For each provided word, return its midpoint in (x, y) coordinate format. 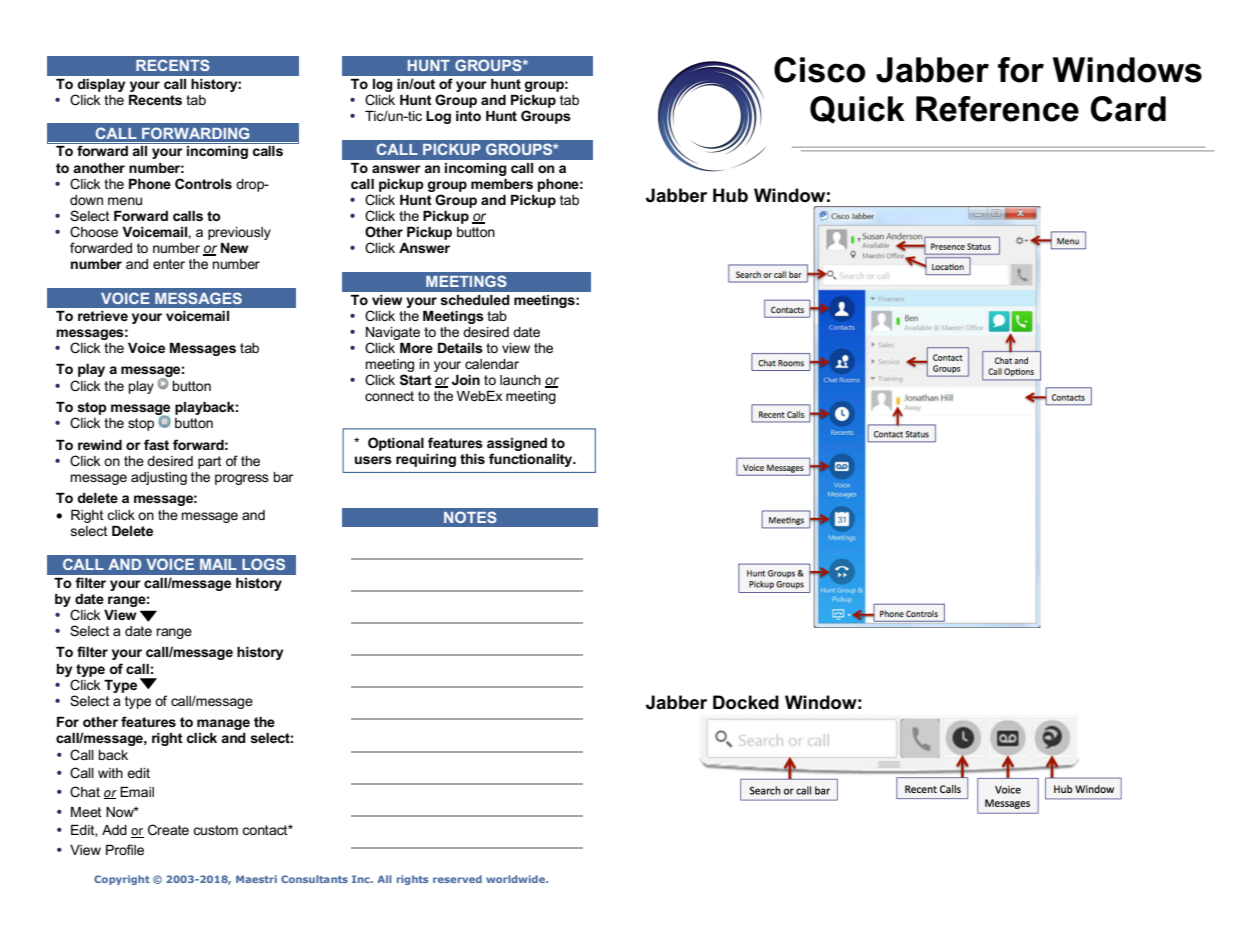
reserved (457, 879)
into (468, 116)
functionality (532, 460)
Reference (997, 109)
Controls (203, 183)
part (210, 462)
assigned (517, 444)
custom (215, 830)
